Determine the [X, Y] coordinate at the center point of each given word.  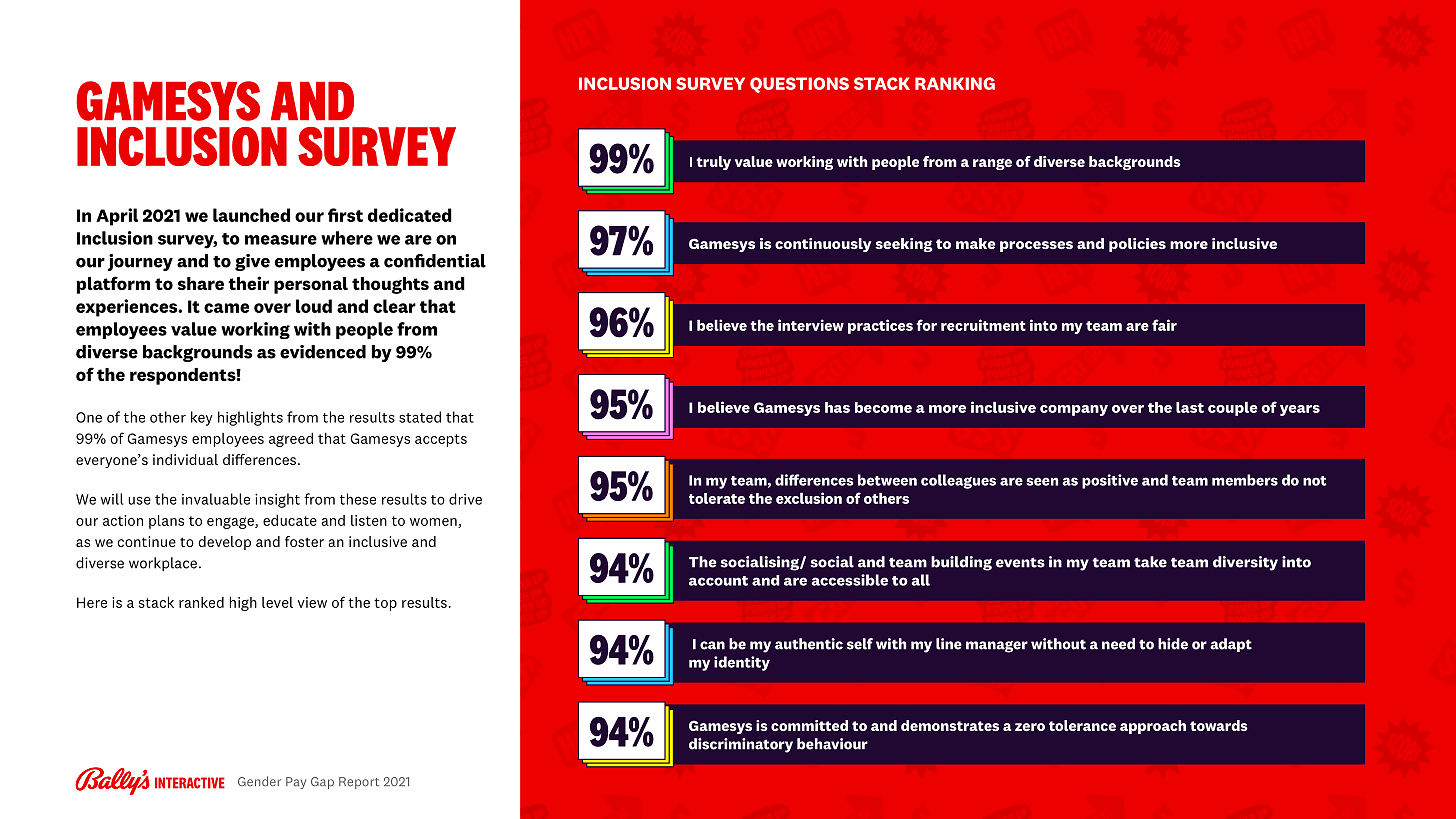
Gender [259, 781]
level [277, 602]
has [837, 407]
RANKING [955, 83]
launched [251, 215]
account [718, 581]
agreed [291, 439]
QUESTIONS [799, 85]
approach [1153, 727]
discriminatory [741, 745]
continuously [823, 245]
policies [1137, 245]
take [1150, 562]
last [1190, 407]
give [252, 262]
